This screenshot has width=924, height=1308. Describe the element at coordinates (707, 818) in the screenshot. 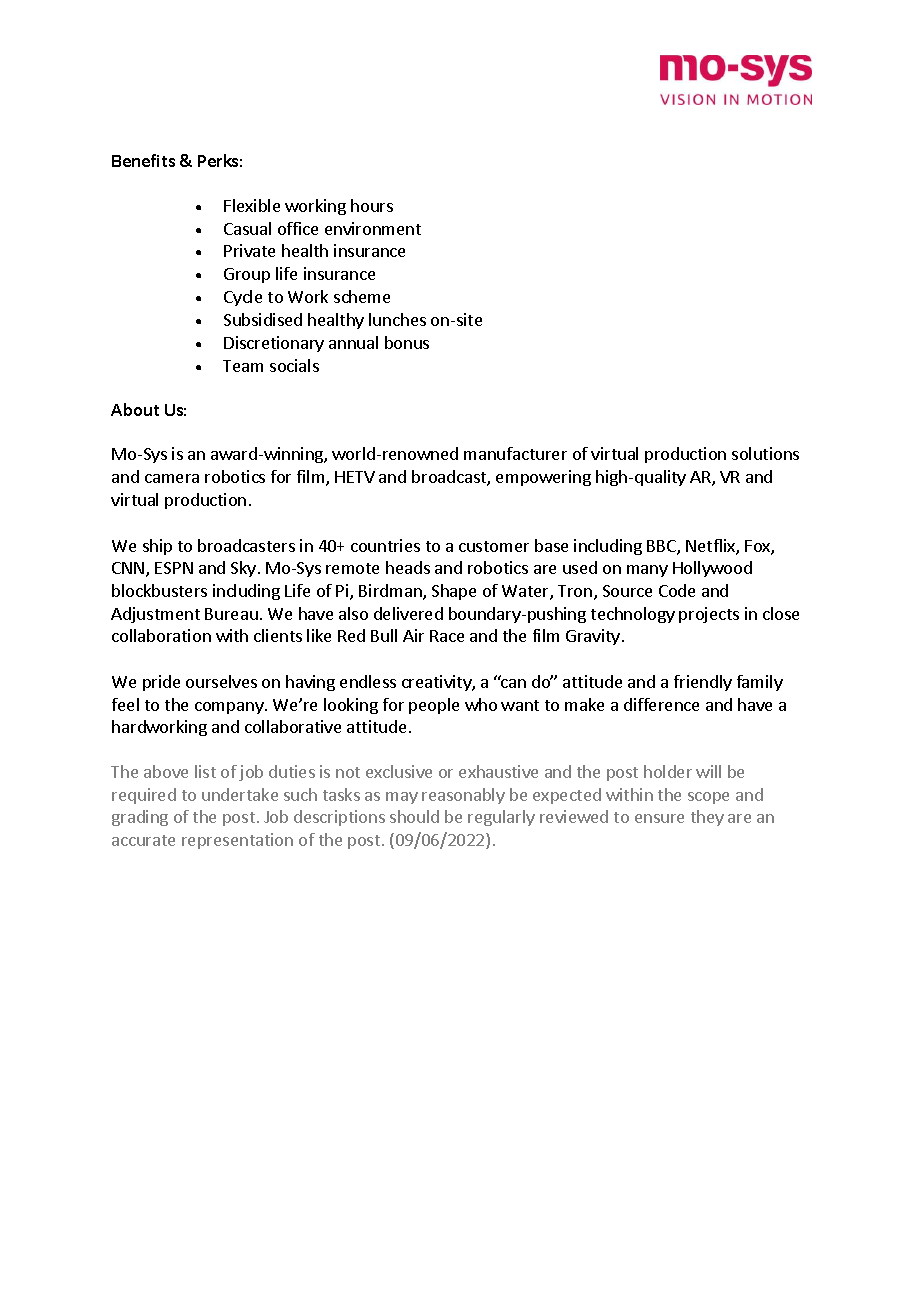

I see `they` at that location.
